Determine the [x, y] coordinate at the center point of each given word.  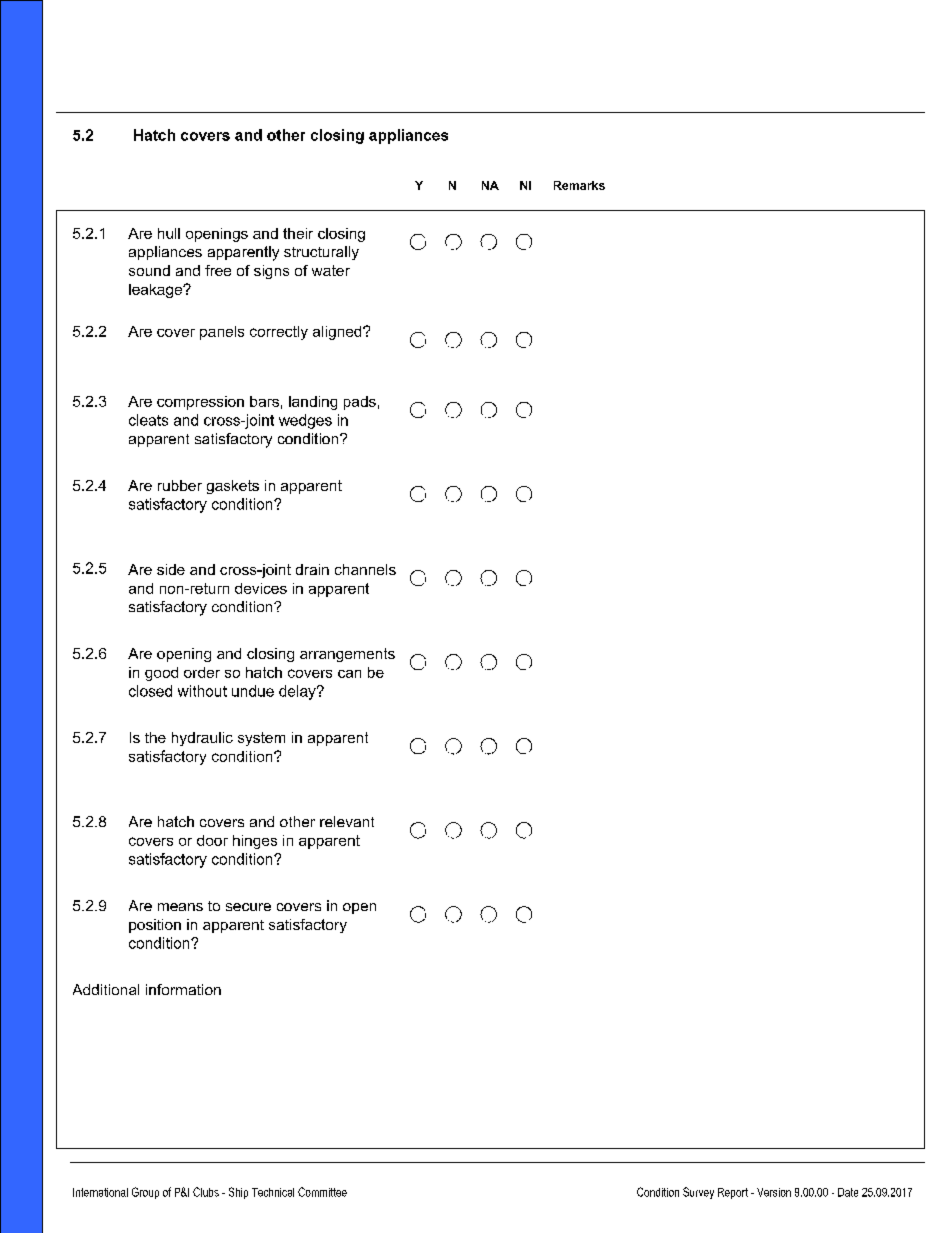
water [331, 270]
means [180, 907]
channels [365, 569]
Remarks [579, 185]
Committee [322, 1192]
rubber [180, 485]
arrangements [347, 655]
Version [774, 1192]
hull [169, 233]
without [202, 691]
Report [733, 1193]
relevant [347, 821]
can [349, 674]
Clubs [206, 1192]
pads [360, 403]
